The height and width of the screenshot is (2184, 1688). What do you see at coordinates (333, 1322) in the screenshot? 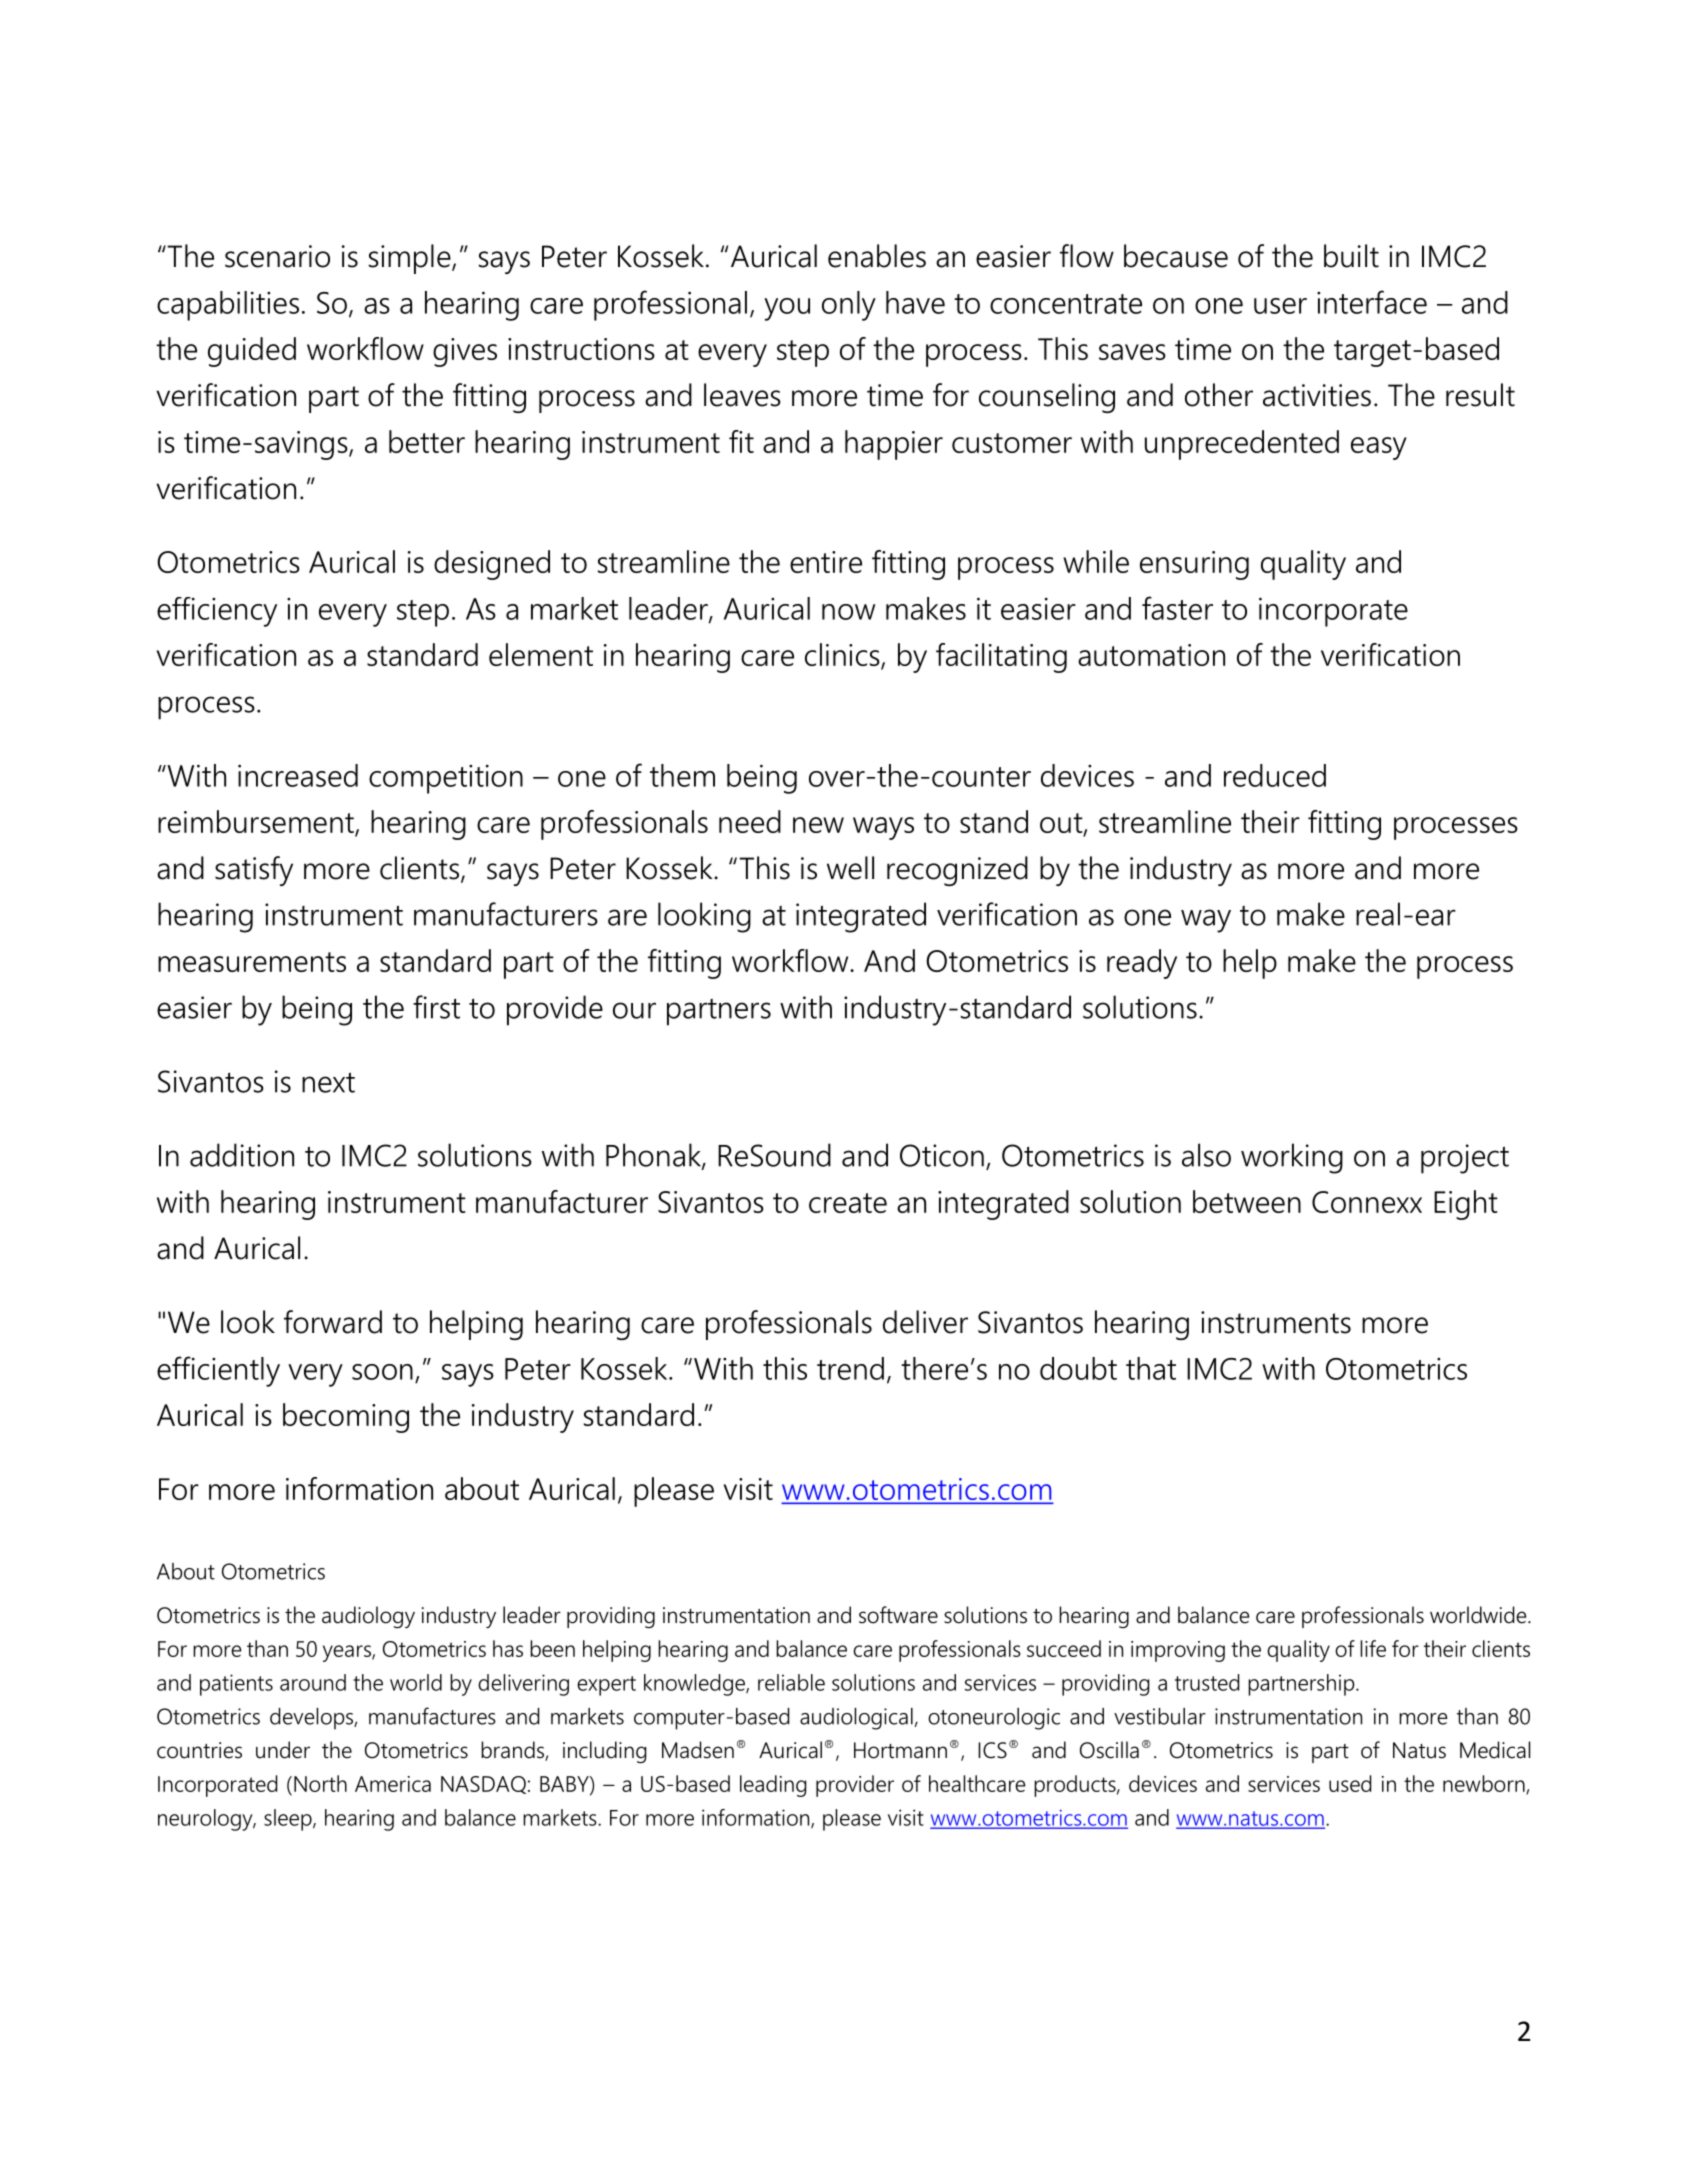
I see `forward` at bounding box center [333, 1322].
